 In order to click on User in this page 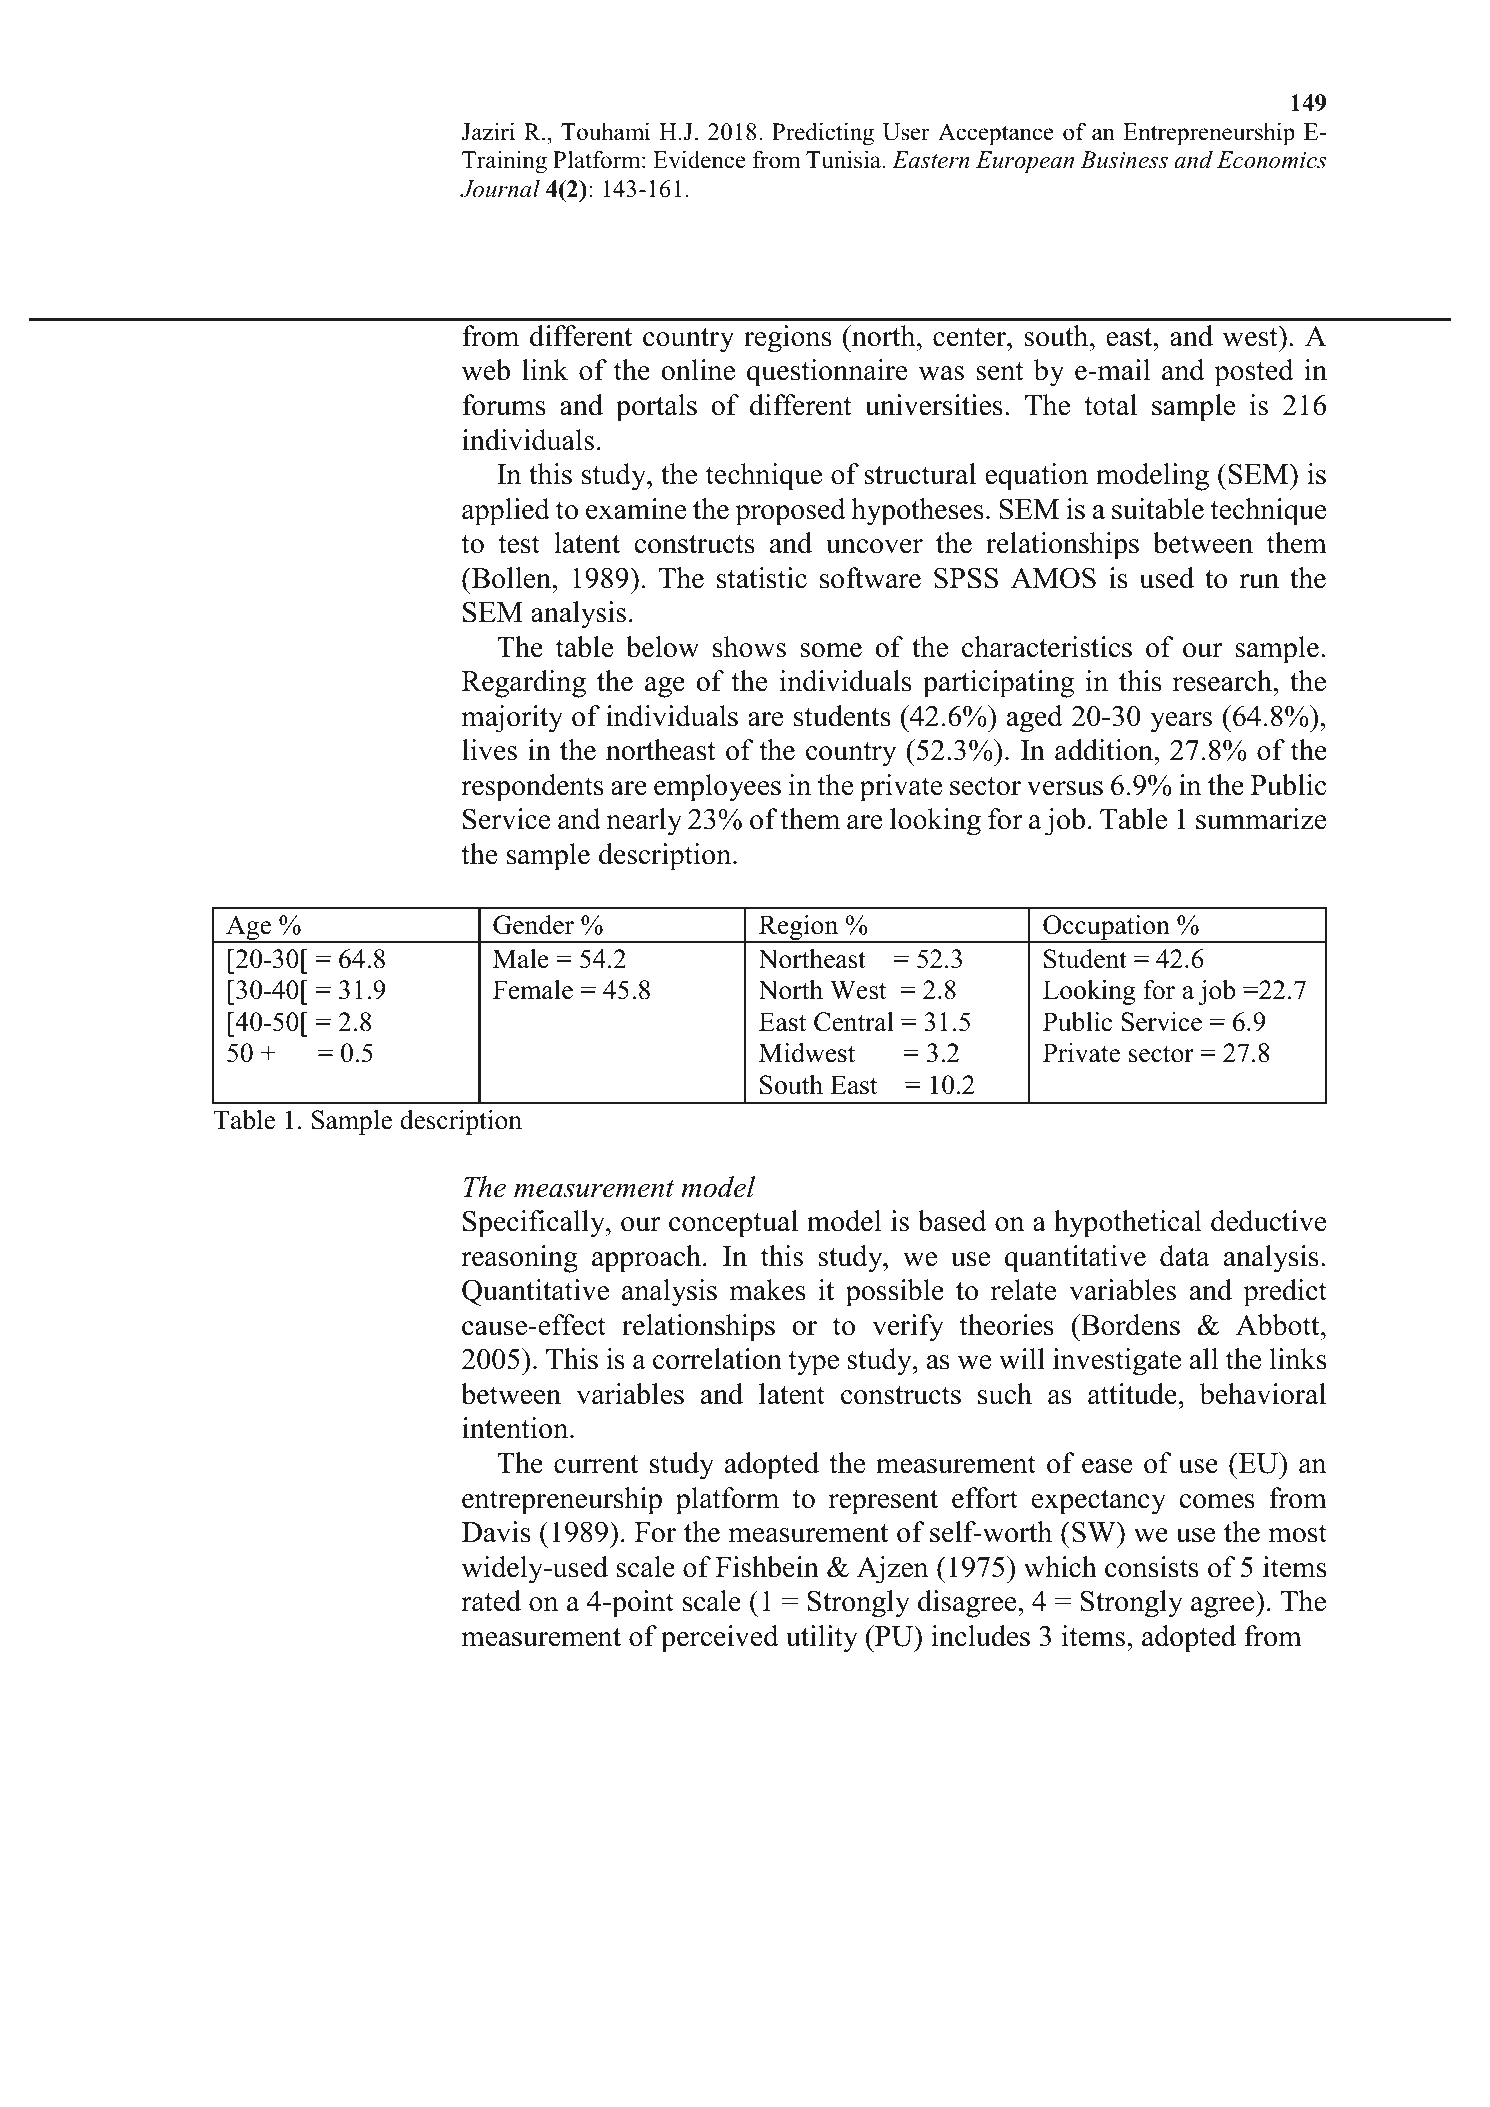, I will do `click(906, 132)`.
